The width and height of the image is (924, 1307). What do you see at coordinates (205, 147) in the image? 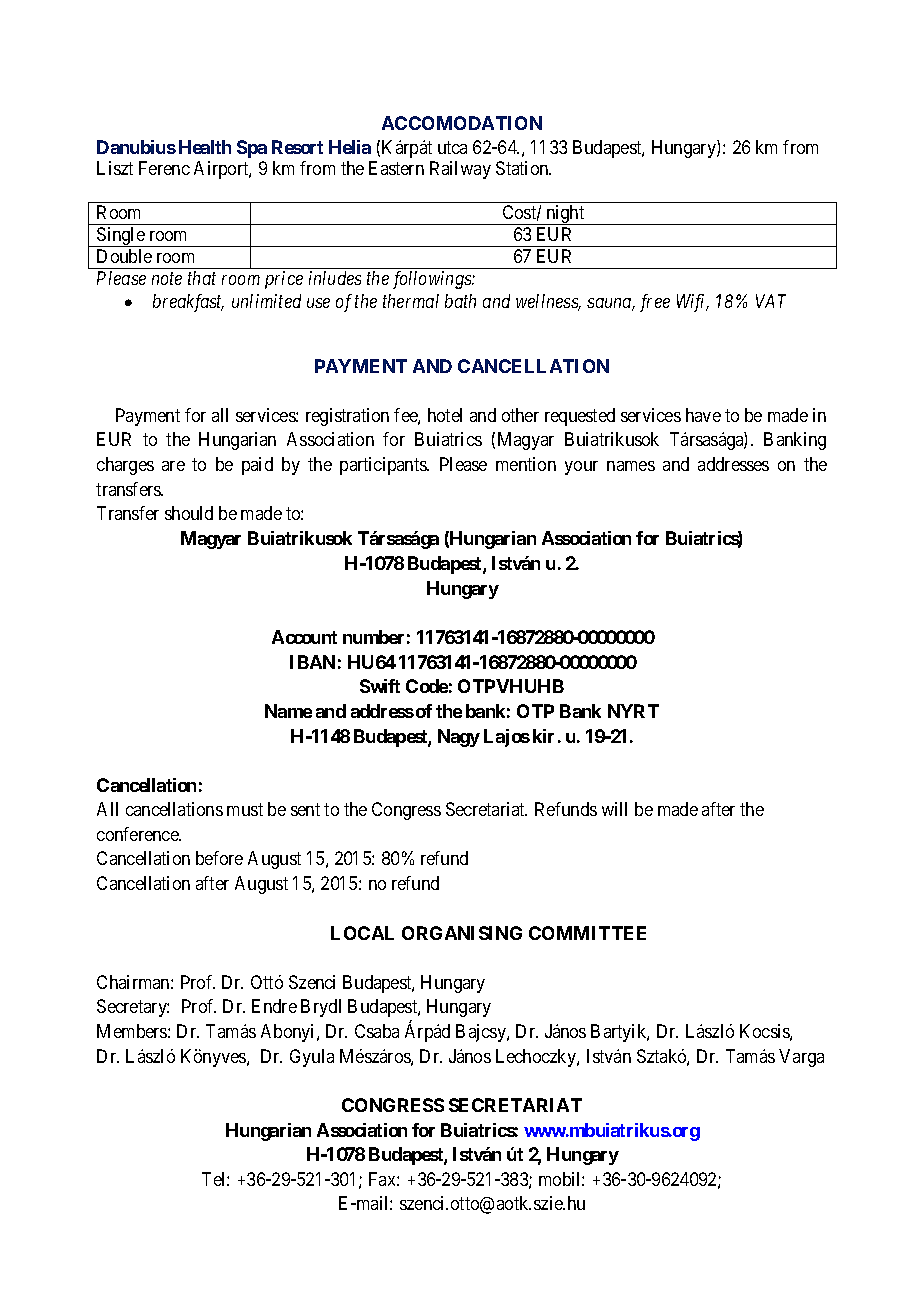
I see `Health` at bounding box center [205, 147].
